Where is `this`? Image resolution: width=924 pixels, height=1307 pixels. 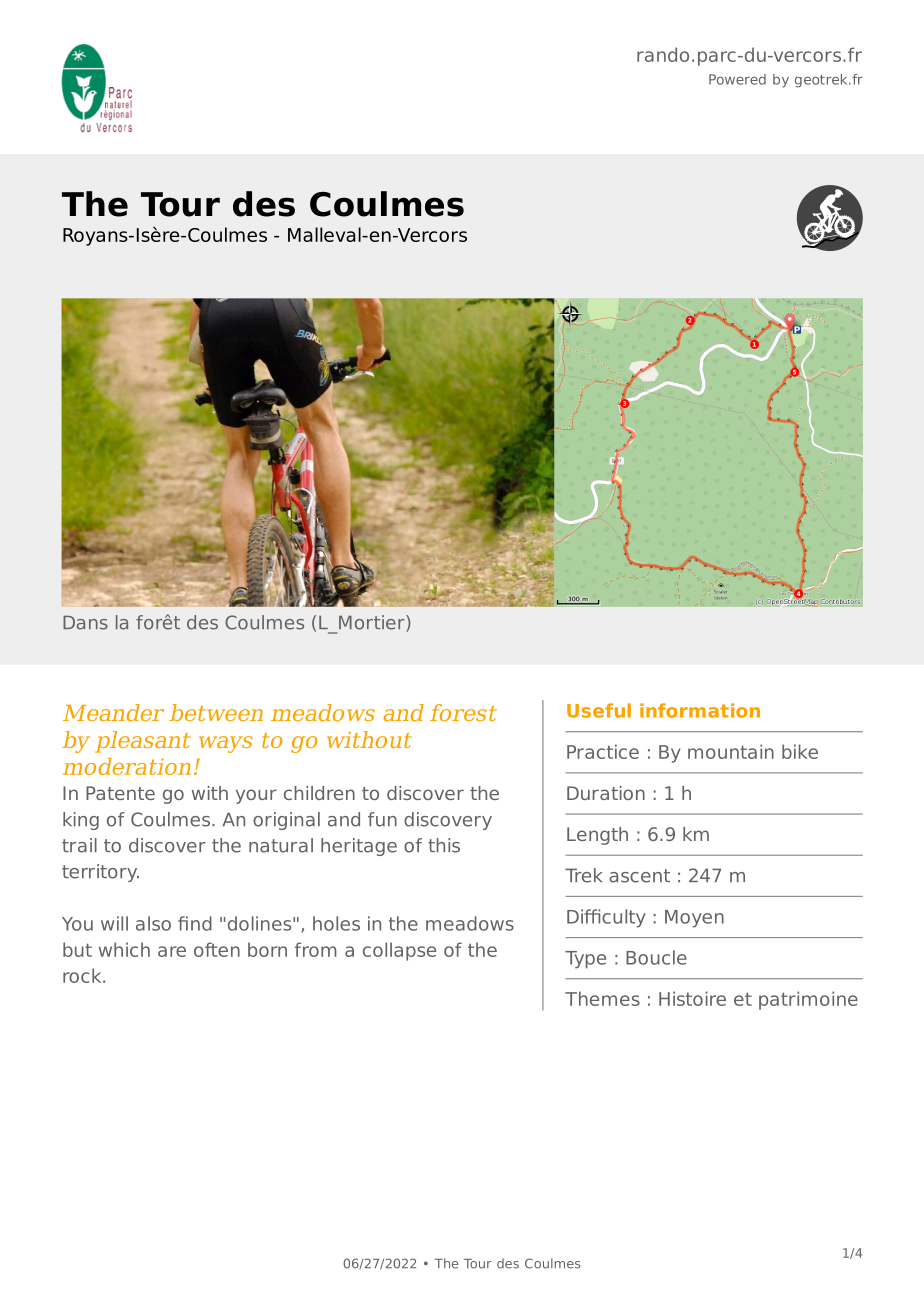
this is located at coordinates (444, 845).
